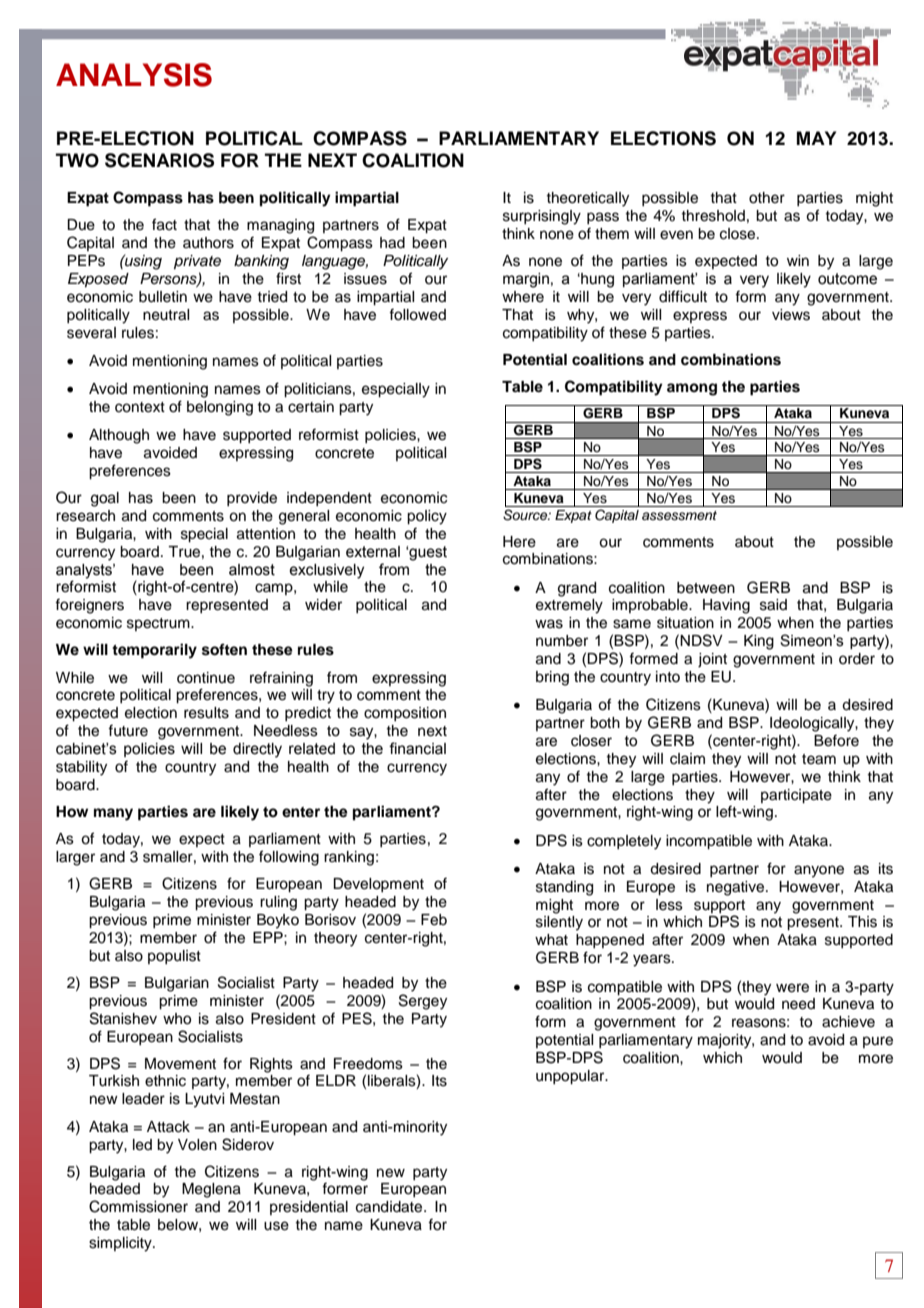 The image size is (924, 1308). I want to click on ANALYSIS, so click(134, 75).
